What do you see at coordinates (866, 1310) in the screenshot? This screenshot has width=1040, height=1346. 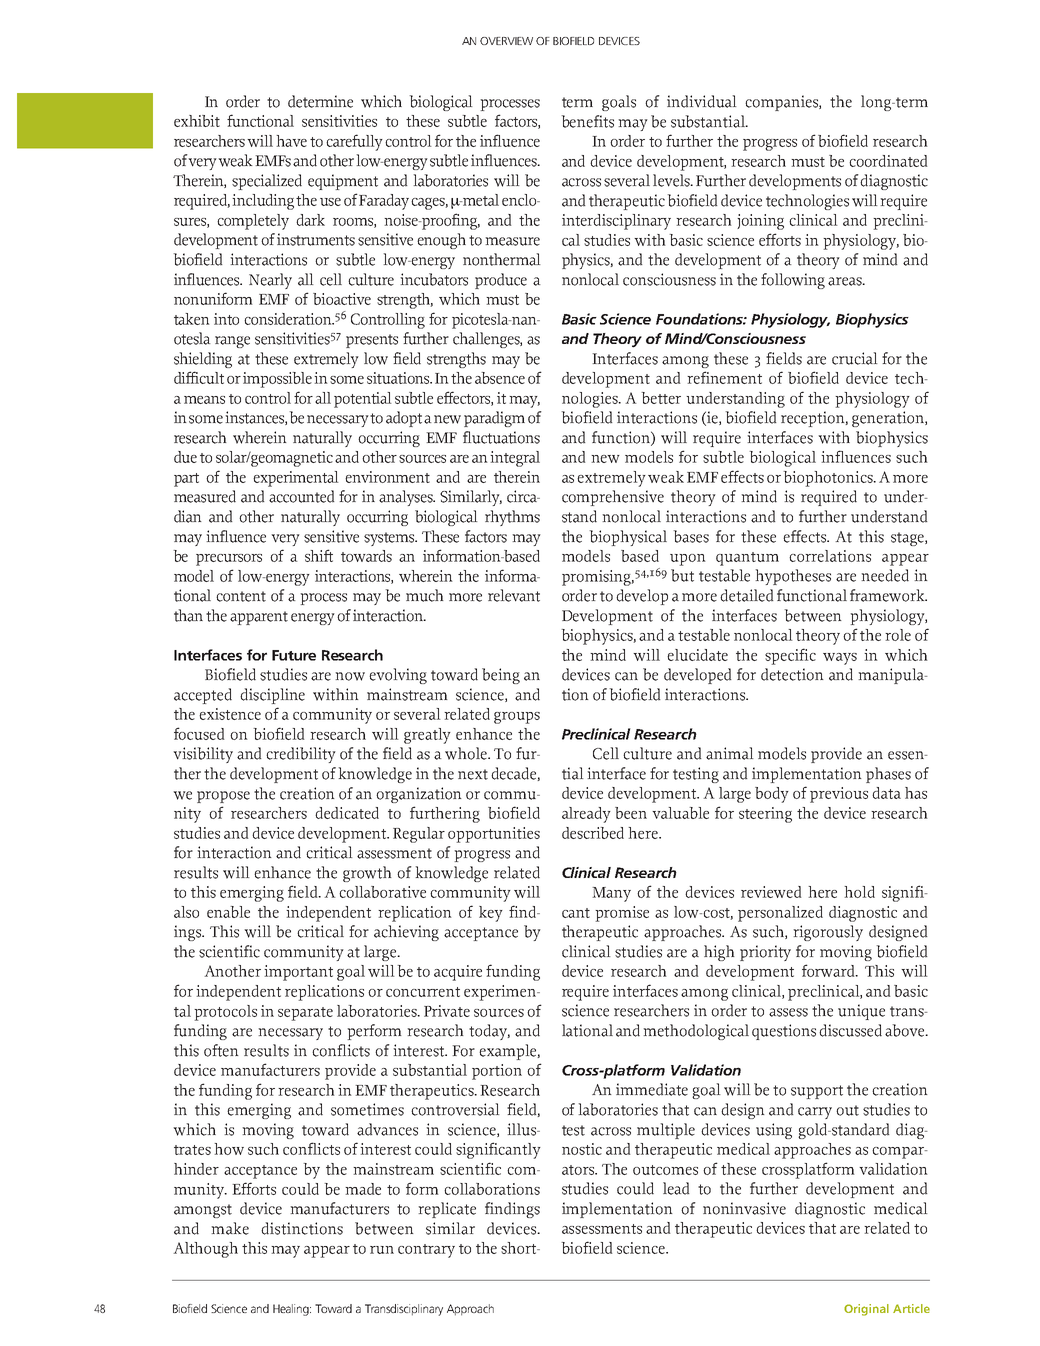 I see `Original` at bounding box center [866, 1310].
